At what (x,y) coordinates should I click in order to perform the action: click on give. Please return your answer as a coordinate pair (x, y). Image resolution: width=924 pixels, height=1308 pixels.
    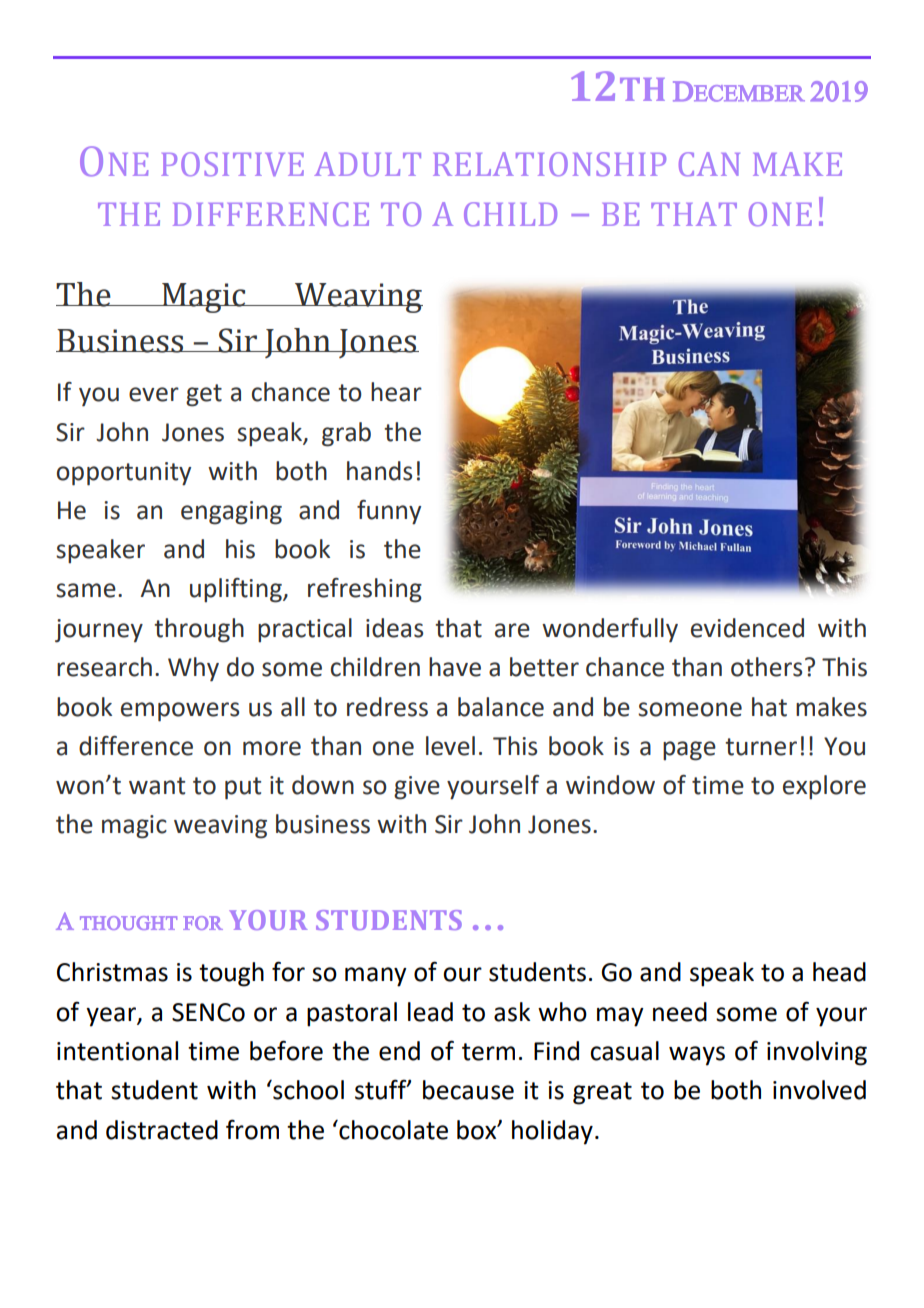
    Looking at the image, I should click on (417, 788).
